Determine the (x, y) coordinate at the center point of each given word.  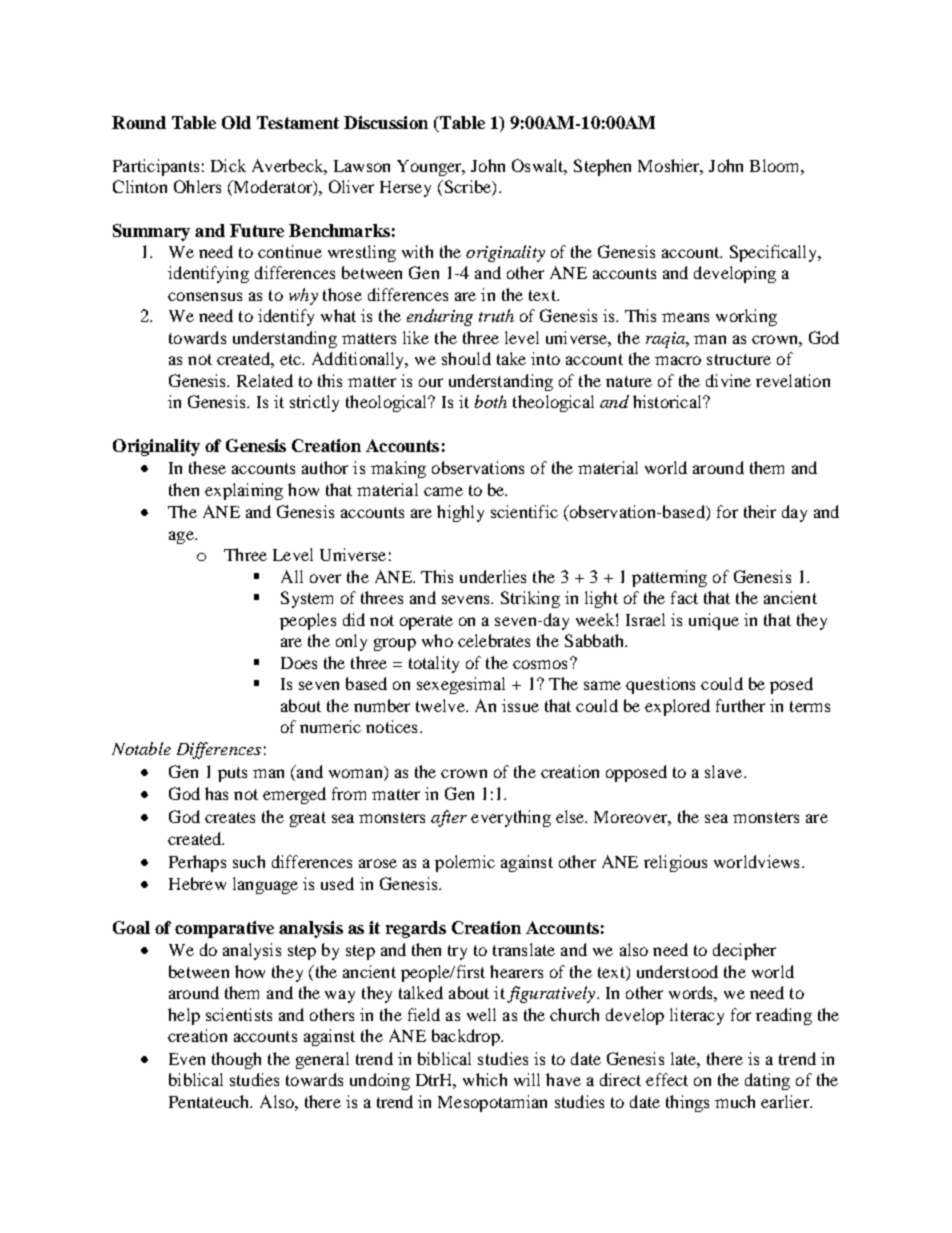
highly (460, 513)
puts (232, 774)
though (236, 1060)
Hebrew (197, 883)
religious (675, 863)
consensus (205, 296)
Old (236, 122)
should (466, 358)
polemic (465, 863)
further (740, 705)
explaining (244, 491)
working (746, 317)
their (760, 511)
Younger (430, 168)
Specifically (775, 253)
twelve (441, 705)
